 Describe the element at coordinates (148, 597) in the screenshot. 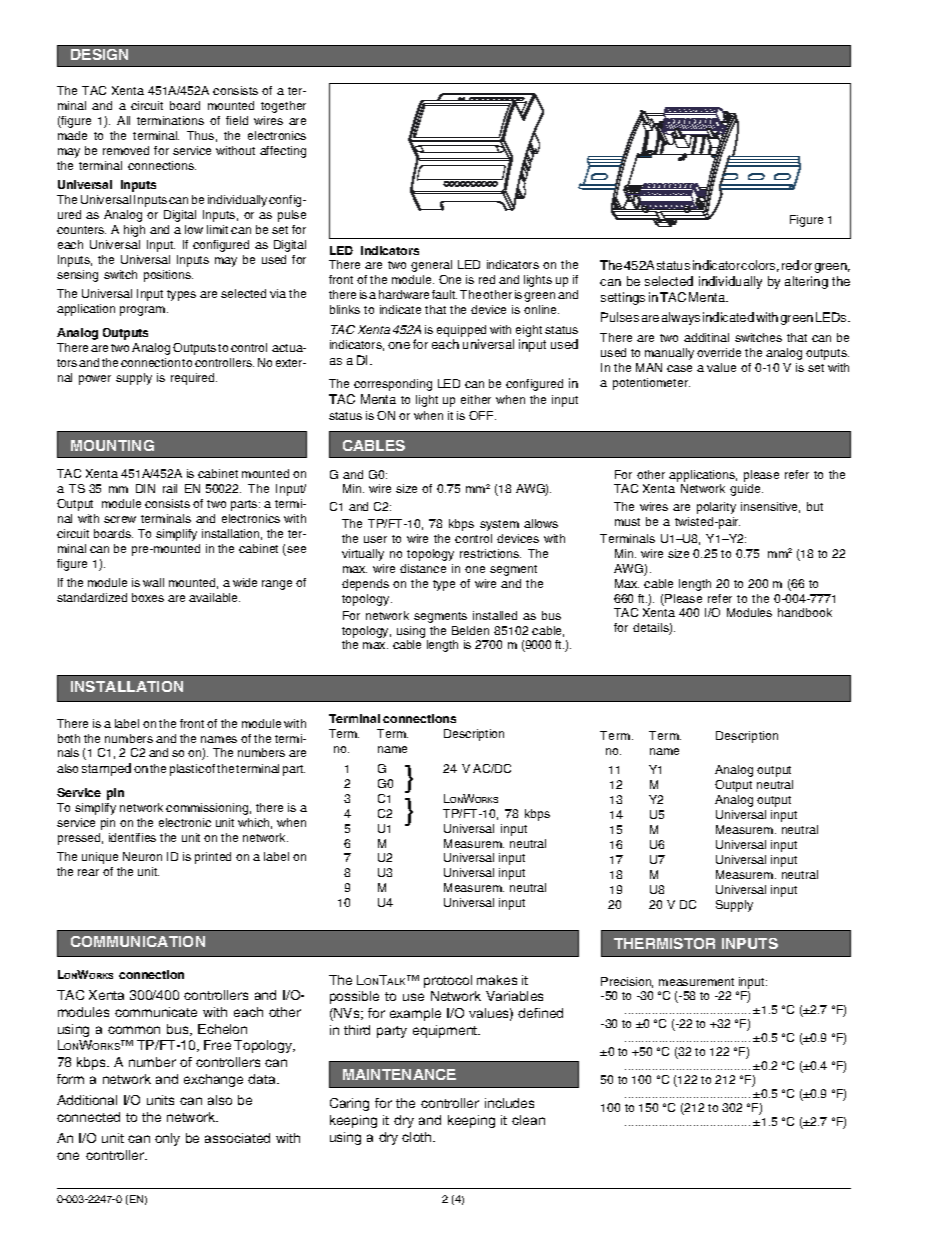

I see `boxes` at that location.
